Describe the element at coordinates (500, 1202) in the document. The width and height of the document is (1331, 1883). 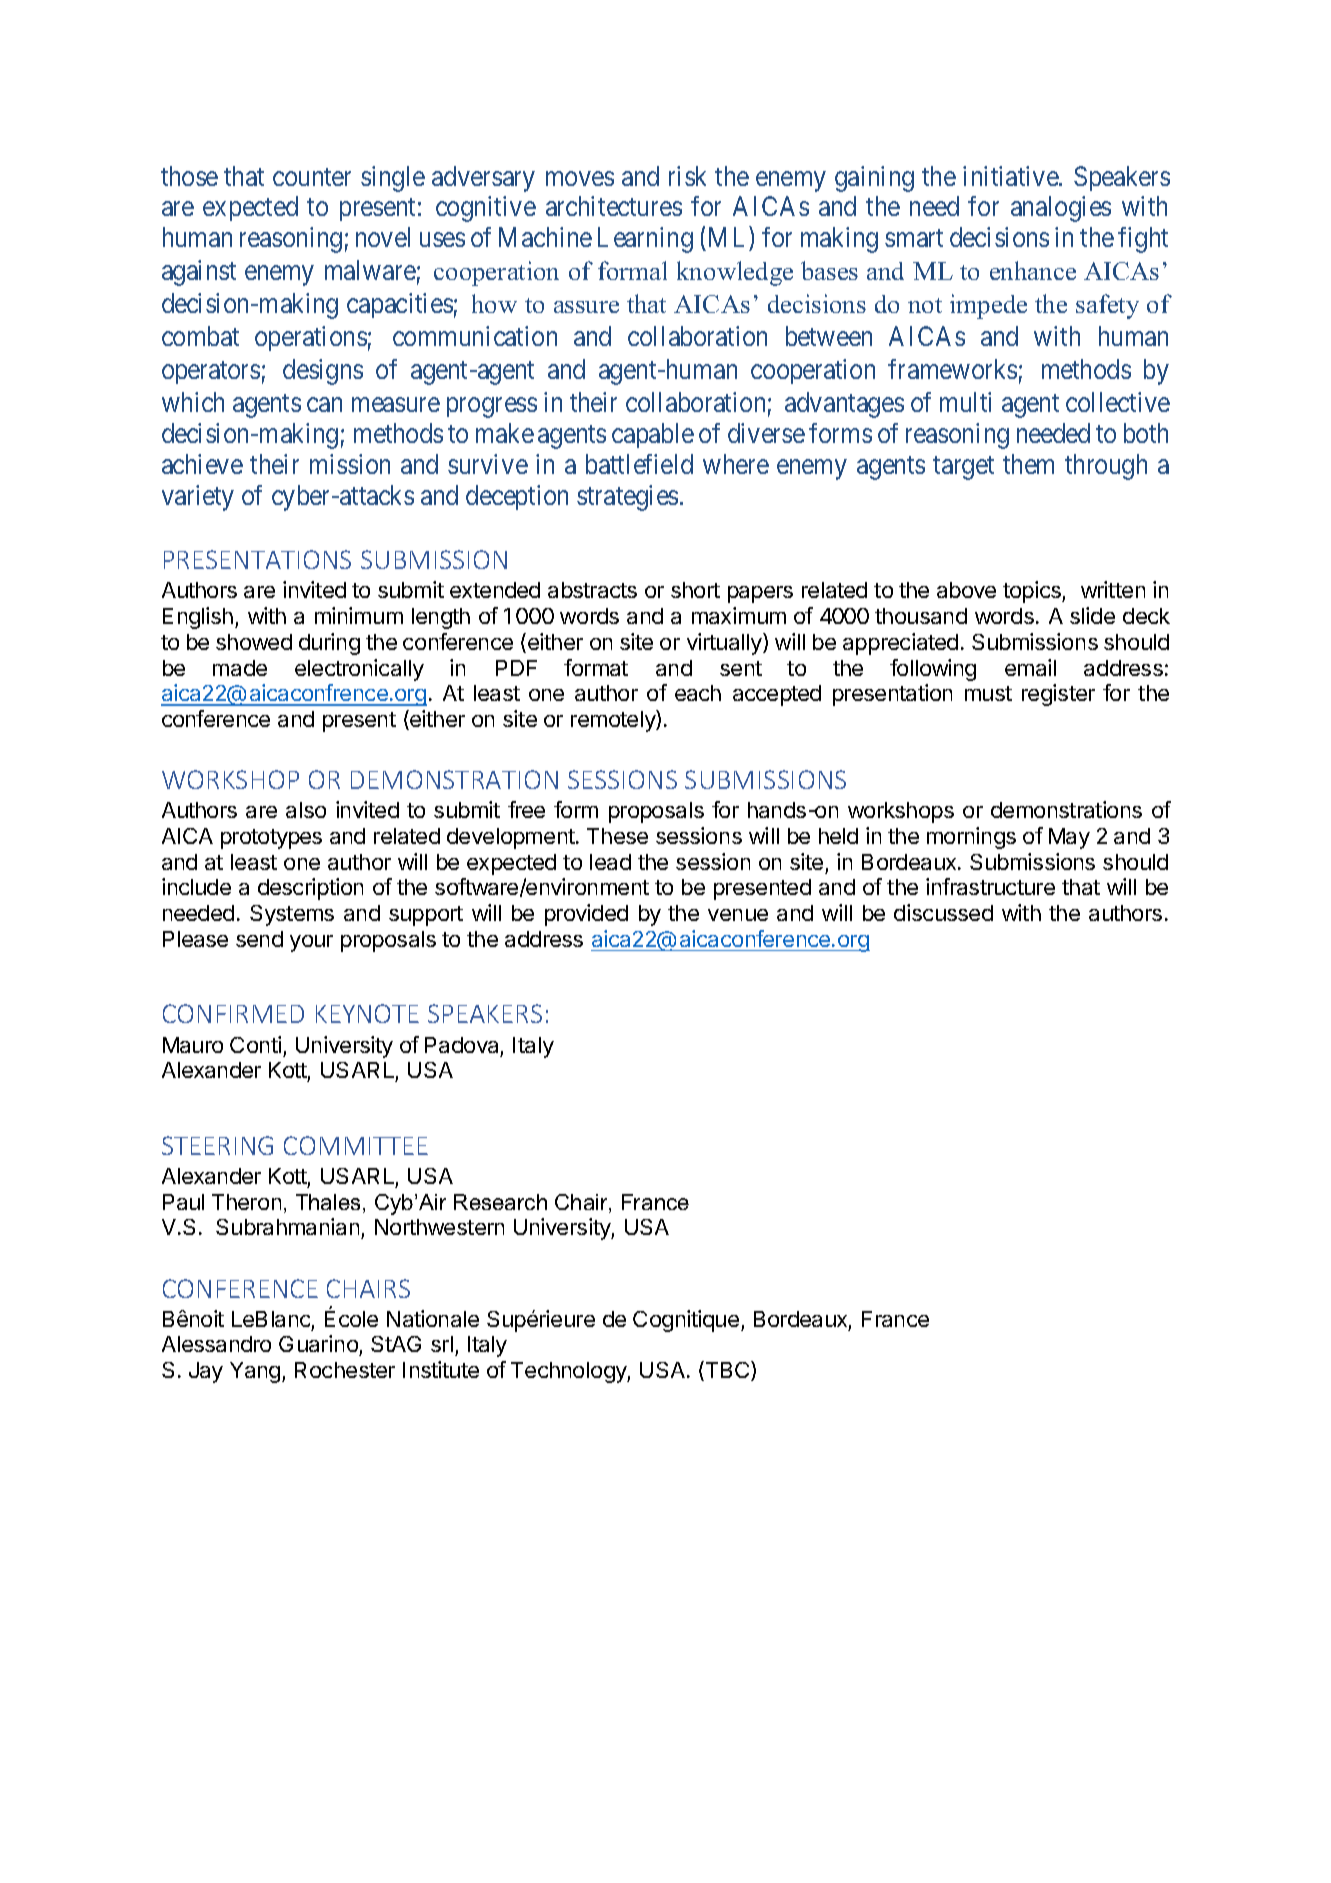
I see `Research` at that location.
